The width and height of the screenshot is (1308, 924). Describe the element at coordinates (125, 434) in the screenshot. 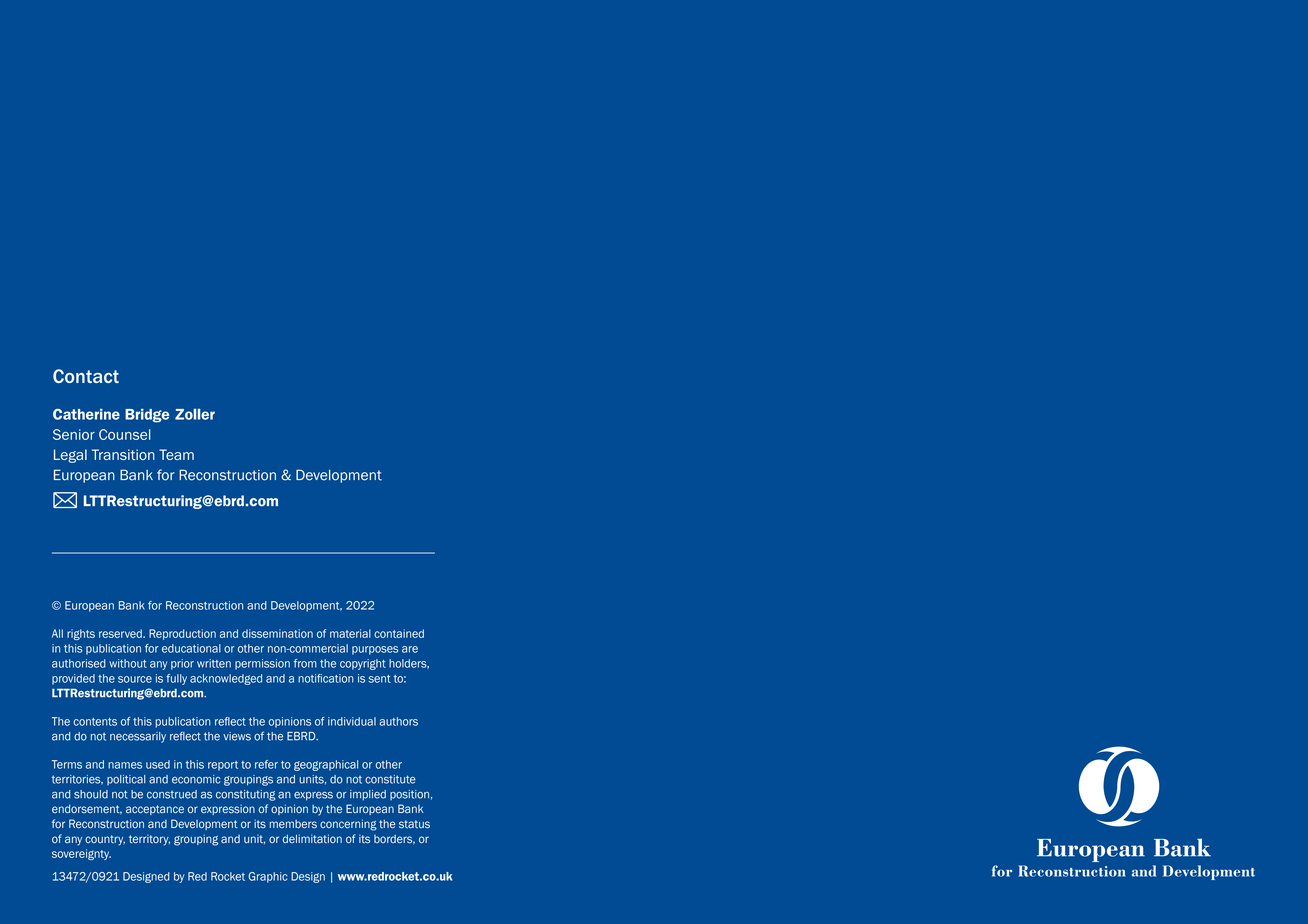

I see `Counsel` at that location.
